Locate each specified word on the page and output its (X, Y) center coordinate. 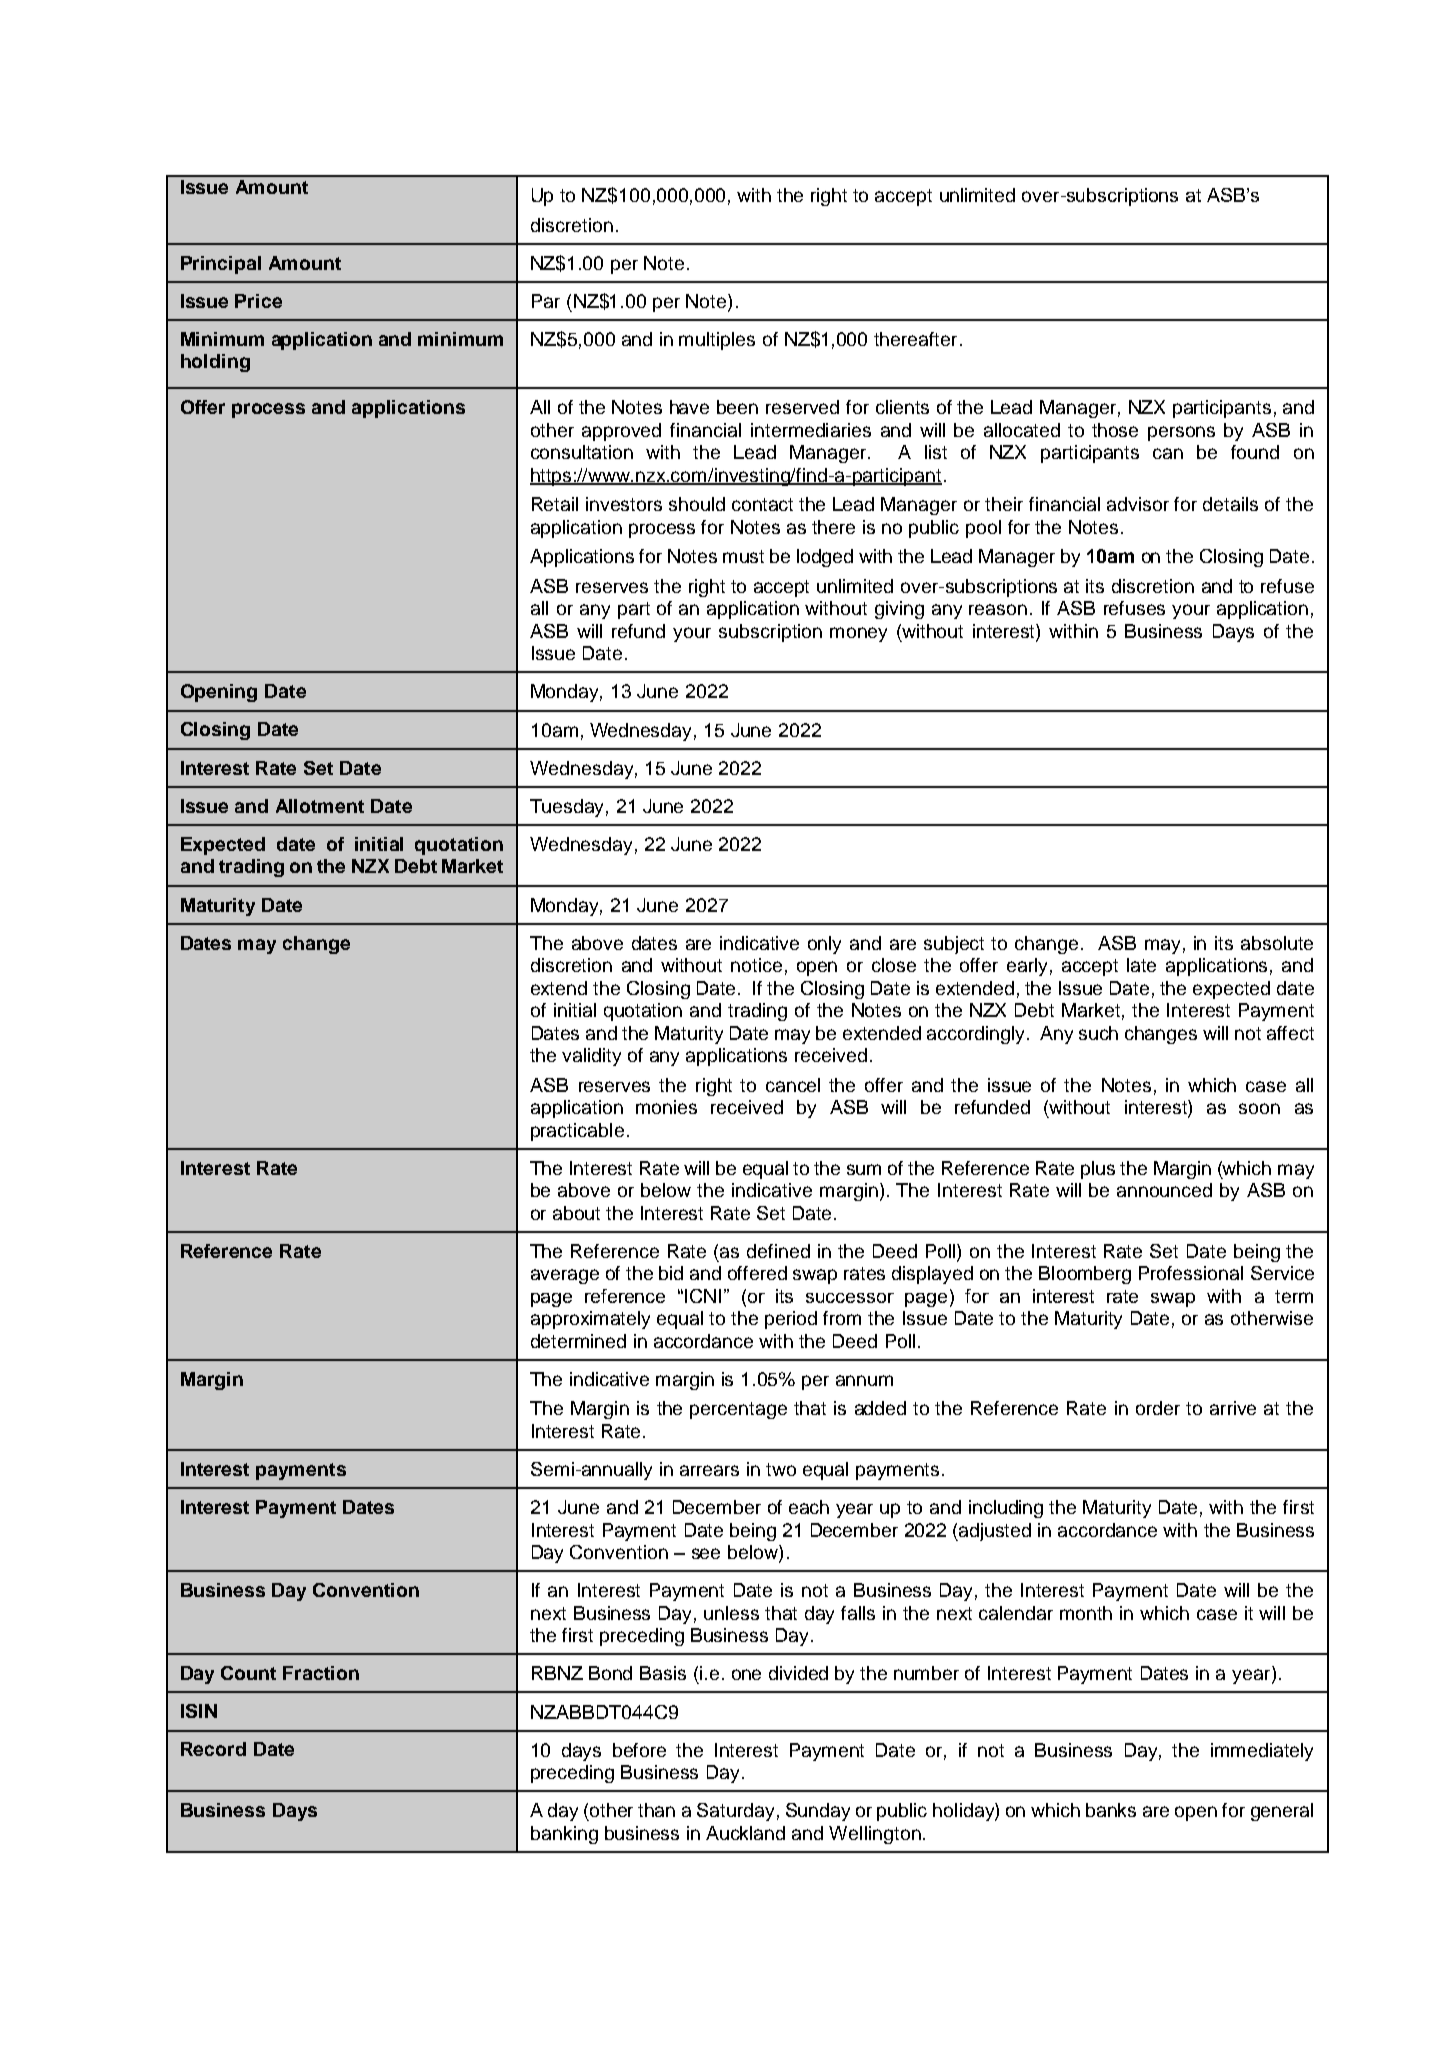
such (1098, 1033)
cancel (793, 1085)
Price (258, 301)
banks (1111, 1810)
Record (213, 1749)
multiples (717, 341)
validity (591, 1057)
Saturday (735, 1812)
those (1115, 430)
